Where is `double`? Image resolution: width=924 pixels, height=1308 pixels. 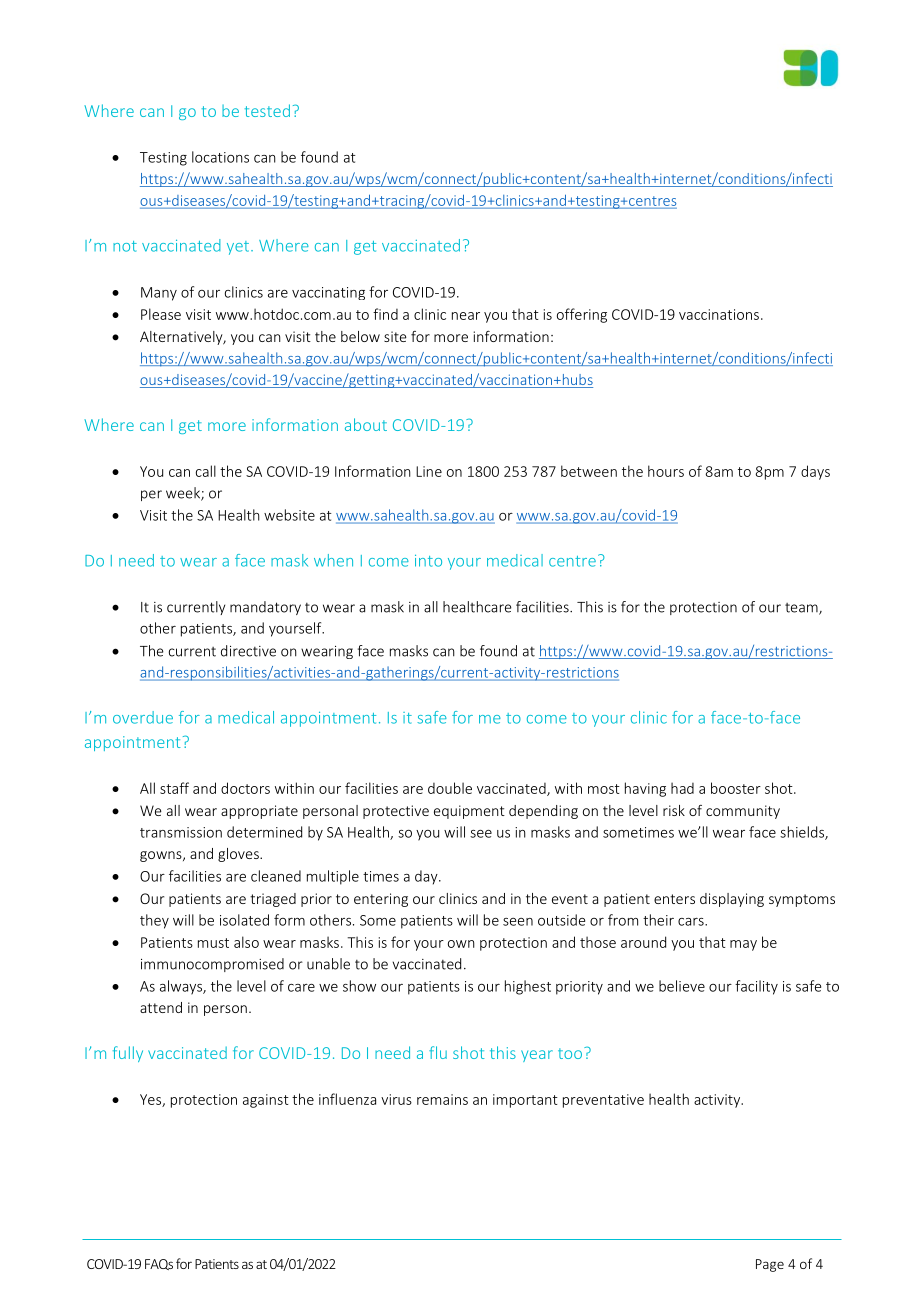
double is located at coordinates (450, 788).
